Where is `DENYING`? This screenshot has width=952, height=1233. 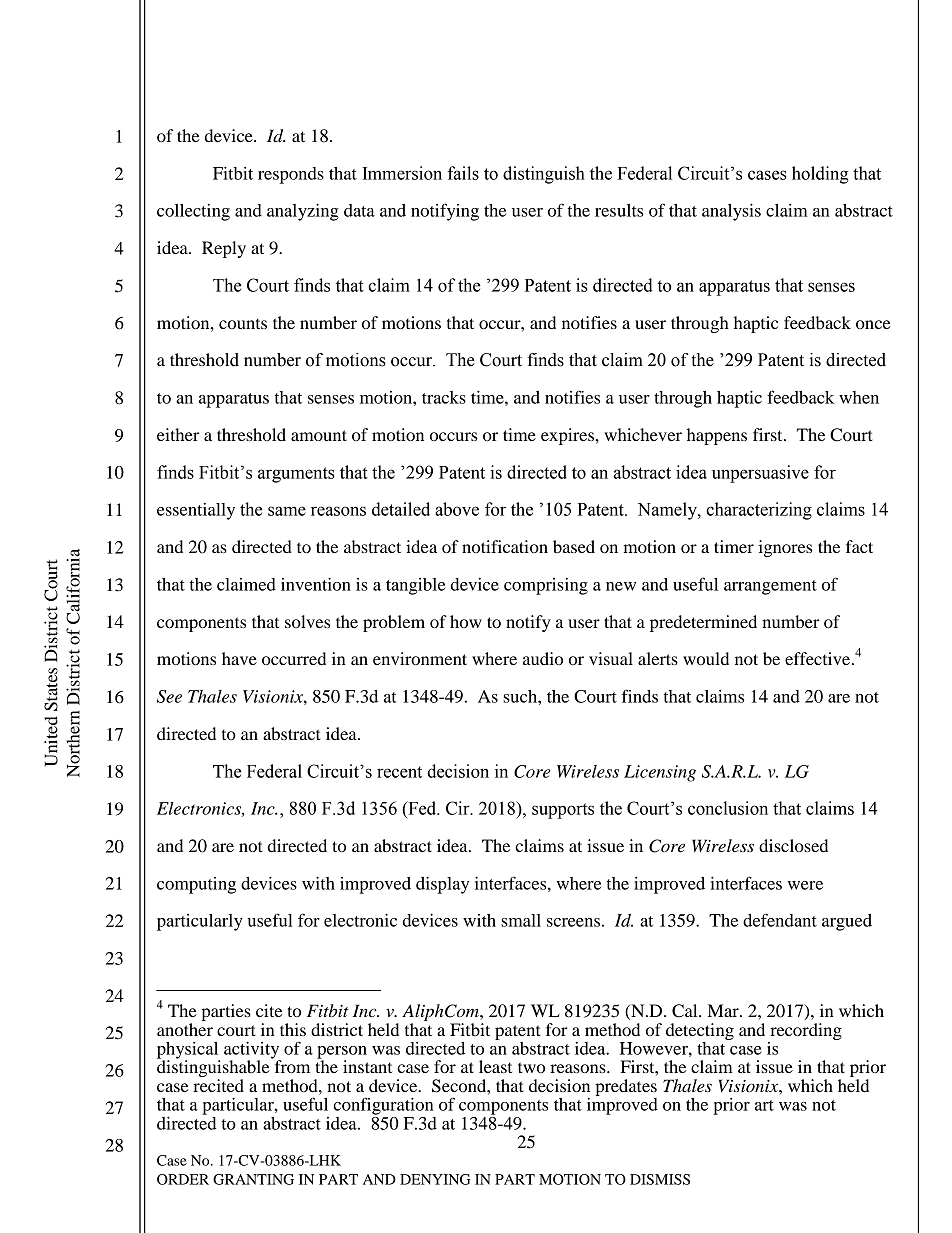 DENYING is located at coordinates (435, 1179).
